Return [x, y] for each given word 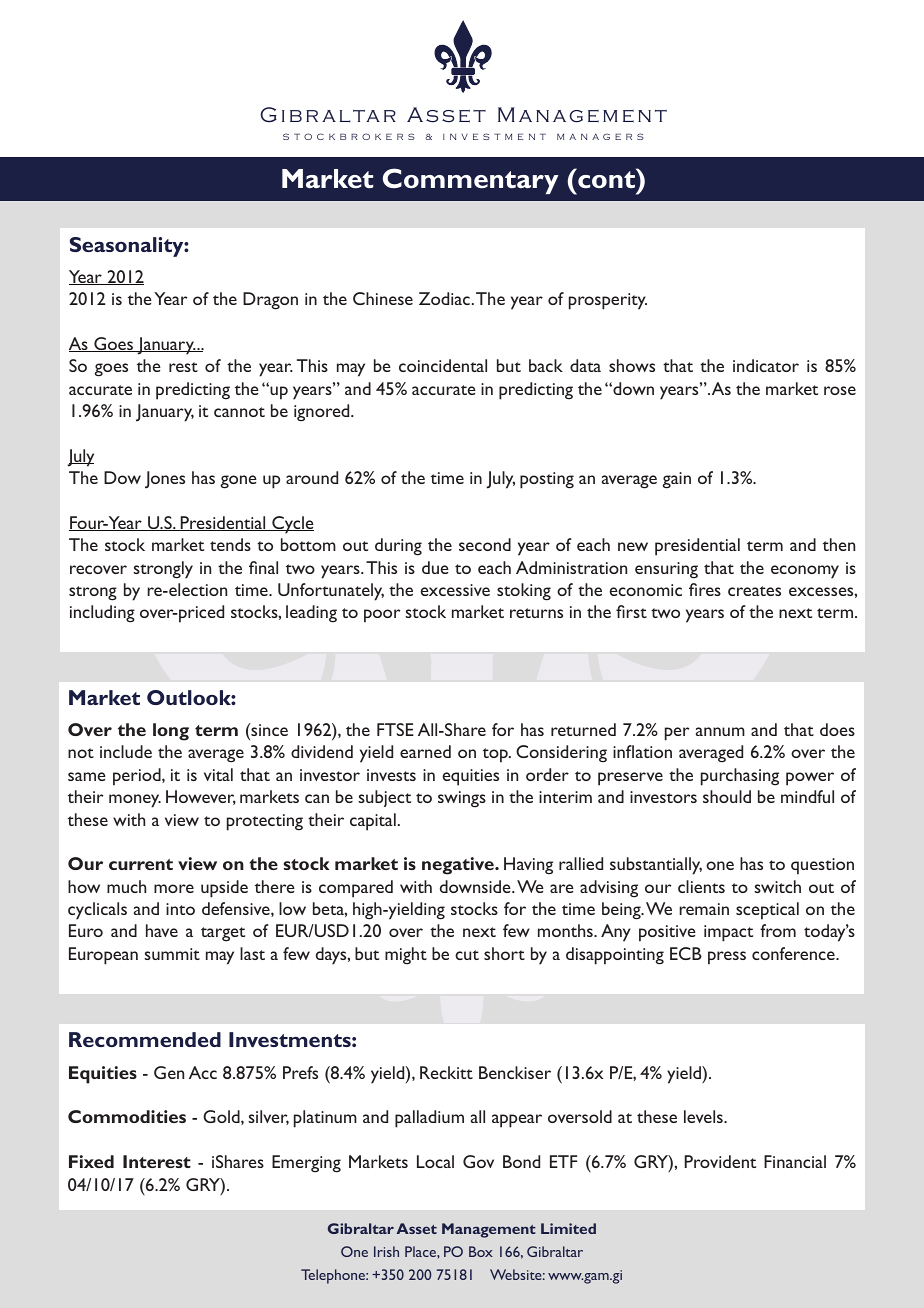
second [485, 544]
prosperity [608, 301]
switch [777, 886]
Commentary [471, 181]
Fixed [91, 1161]
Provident [720, 1161]
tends [230, 544]
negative [459, 866]
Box [481, 1251]
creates [754, 591]
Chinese [383, 298]
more [174, 888]
